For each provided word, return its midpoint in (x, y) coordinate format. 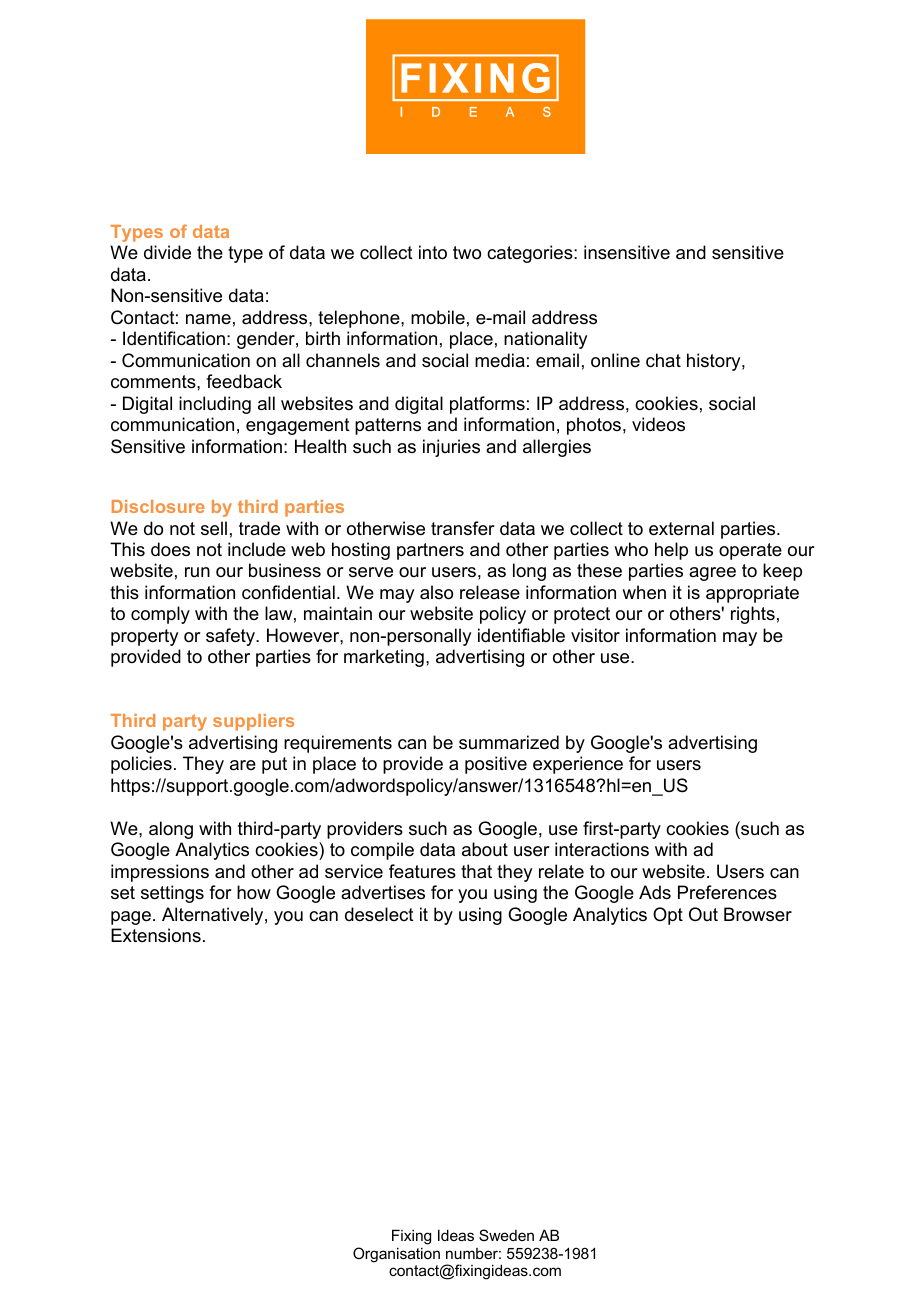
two (467, 253)
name (208, 319)
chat (663, 360)
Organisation (396, 1255)
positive (496, 765)
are (243, 765)
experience (578, 765)
